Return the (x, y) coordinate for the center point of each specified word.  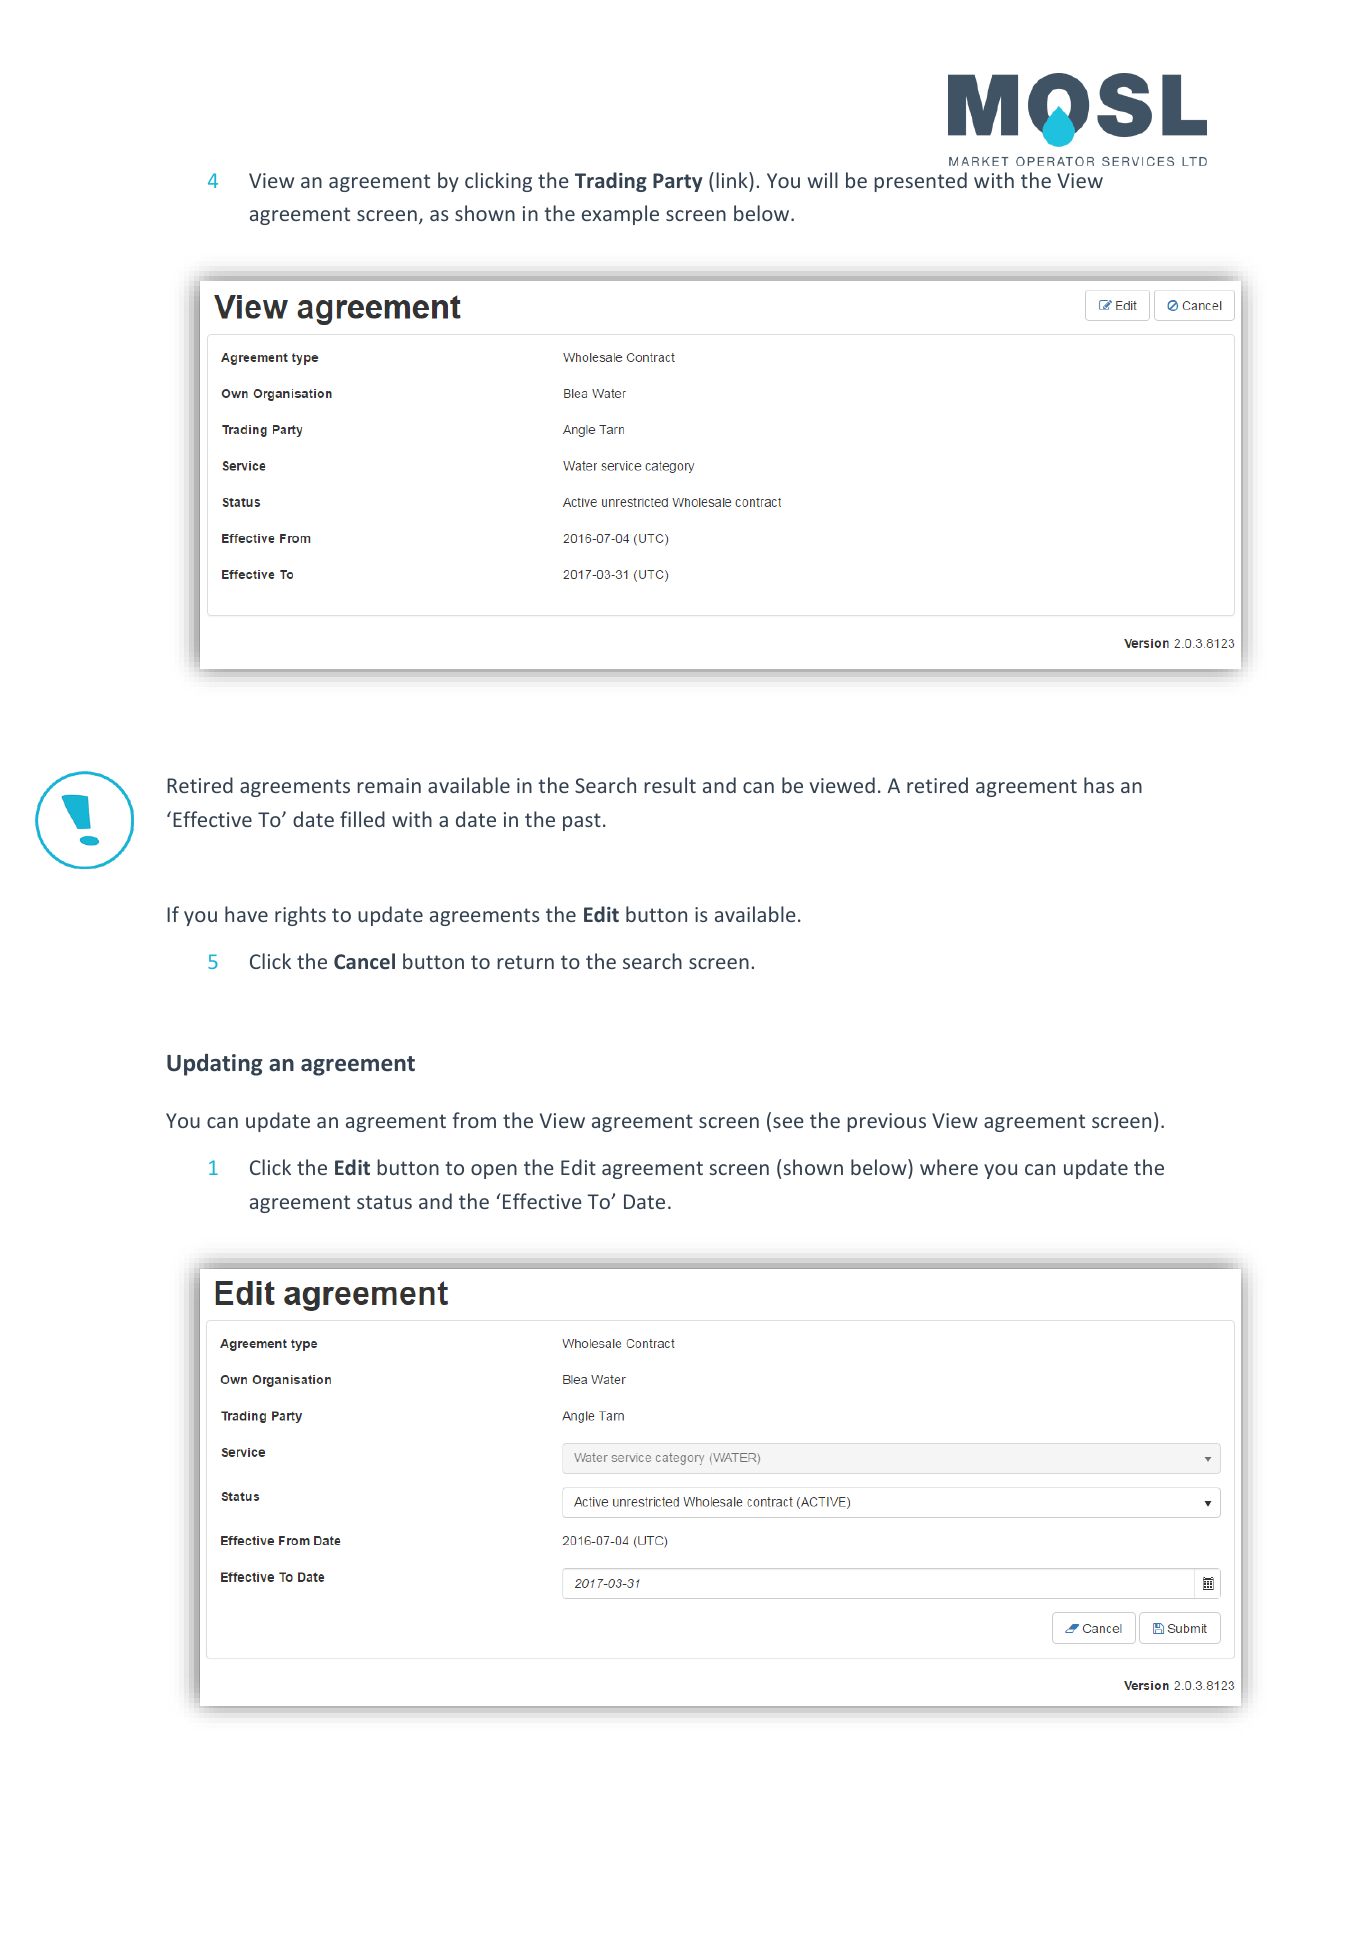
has (1099, 785)
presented (920, 182)
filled (362, 819)
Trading (611, 182)
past (582, 822)
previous (886, 1122)
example (620, 215)
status (384, 1202)
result (670, 785)
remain (389, 785)
